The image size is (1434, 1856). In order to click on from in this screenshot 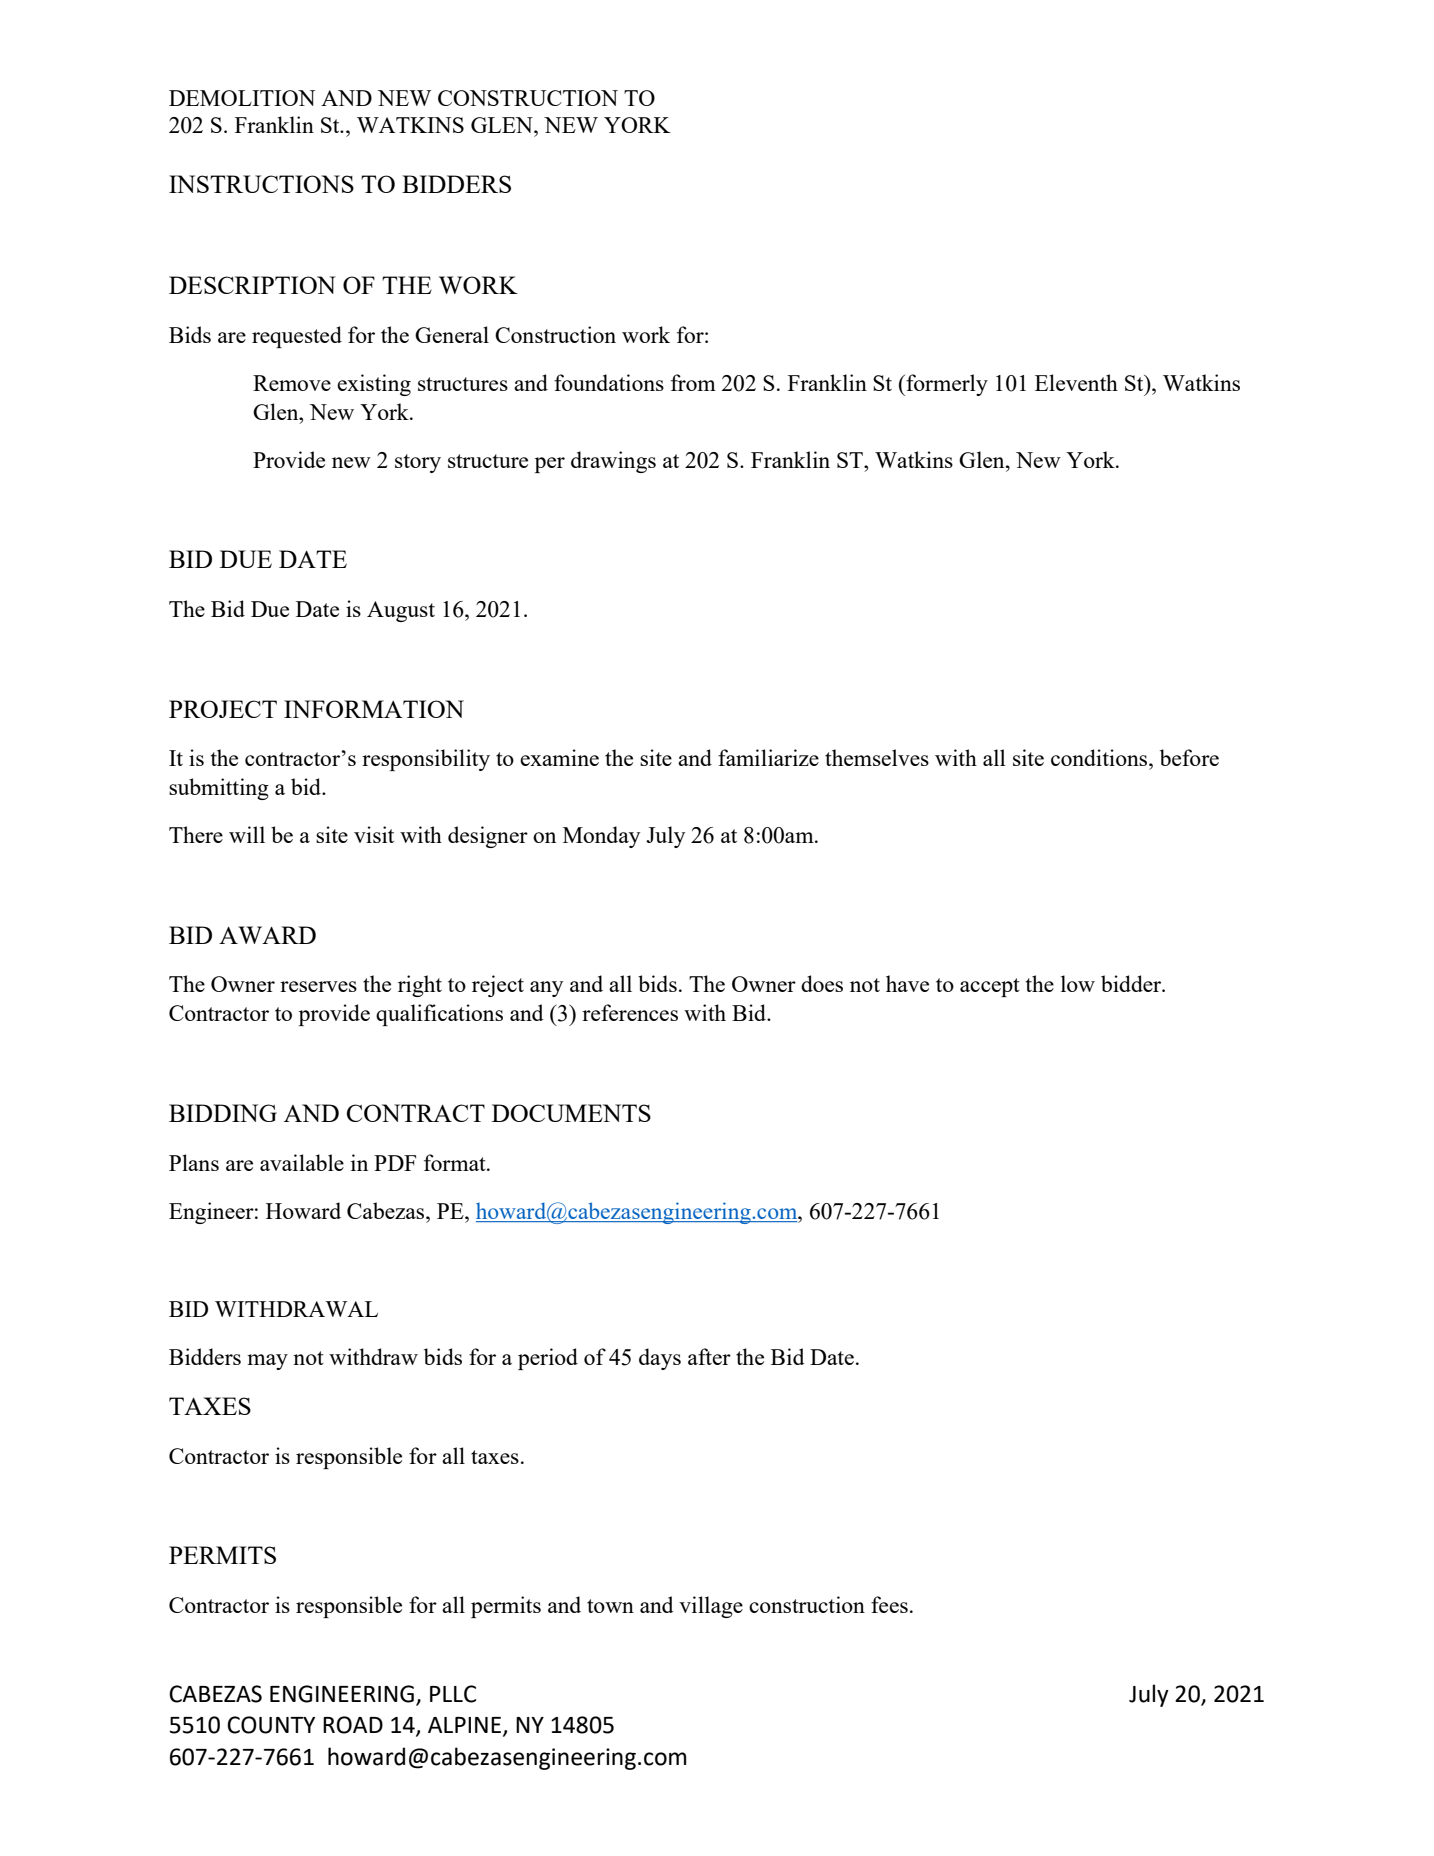, I will do `click(693, 382)`.
